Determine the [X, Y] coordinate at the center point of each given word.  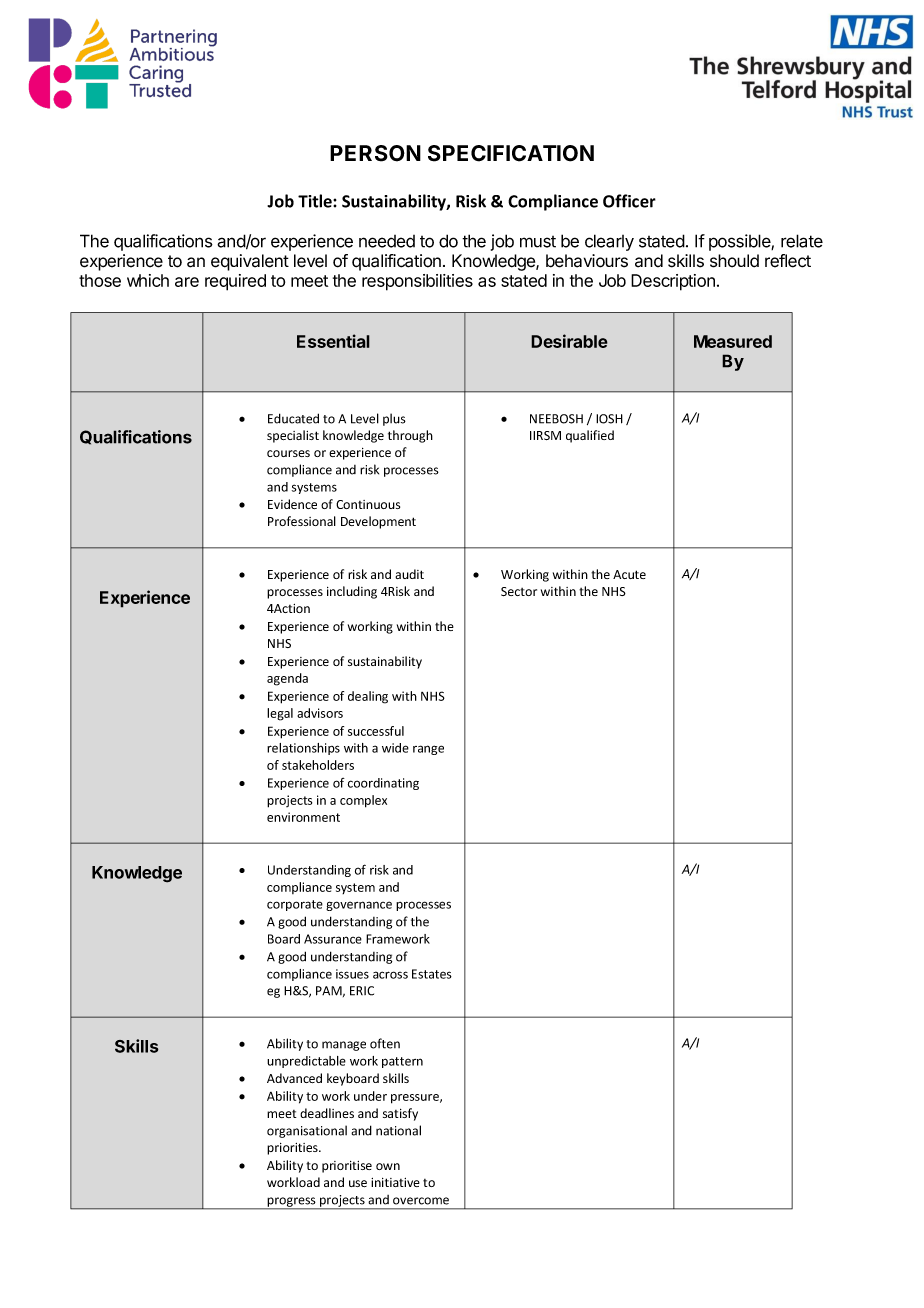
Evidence [292, 504]
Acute [629, 574]
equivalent [250, 262]
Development [378, 522]
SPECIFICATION [511, 153]
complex [363, 801]
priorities [293, 1149]
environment [303, 817]
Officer [629, 201]
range [428, 750]
